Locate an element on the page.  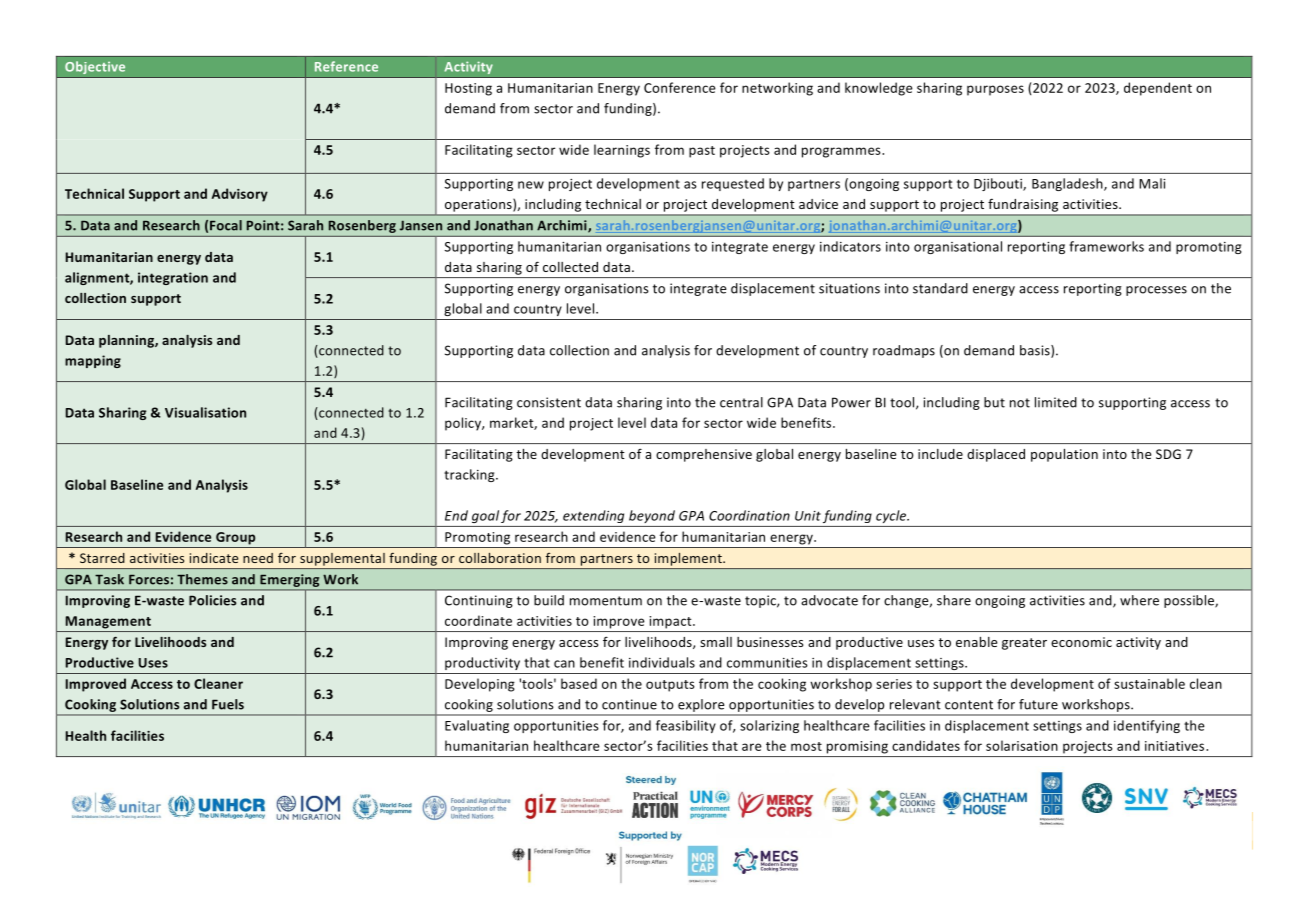
collected is located at coordinates (570, 267).
